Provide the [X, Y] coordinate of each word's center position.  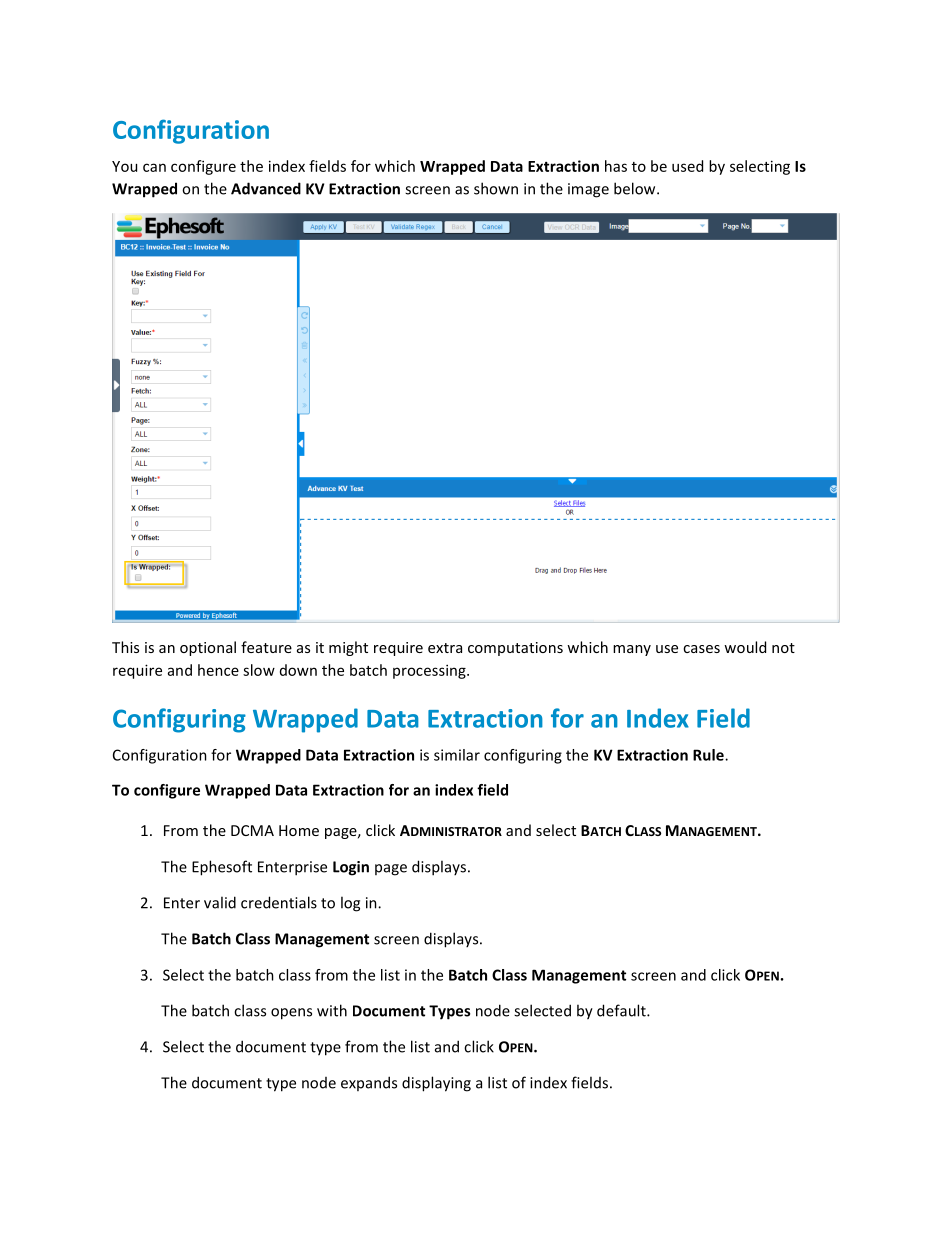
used [687, 166]
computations [515, 649]
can [154, 167]
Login [351, 868]
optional [208, 648]
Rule [709, 755]
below [636, 188]
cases [701, 649]
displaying [436, 1084]
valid [220, 902]
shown [496, 188]
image [588, 190]
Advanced [266, 188]
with [332, 1010]
